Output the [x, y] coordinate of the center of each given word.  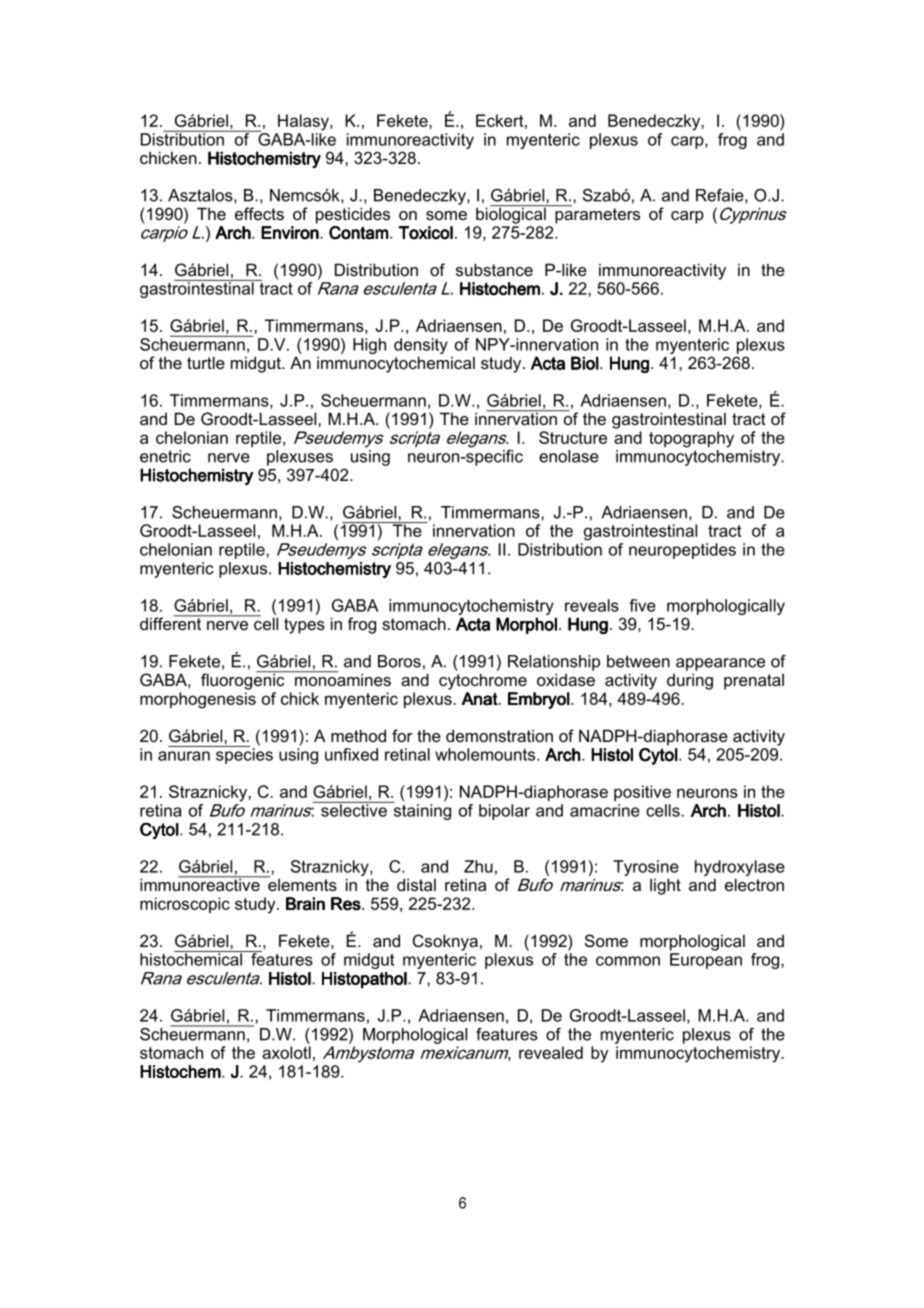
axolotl [286, 1052]
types [304, 626]
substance [494, 269]
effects [259, 213]
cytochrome [483, 681]
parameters [596, 214]
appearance [720, 664]
